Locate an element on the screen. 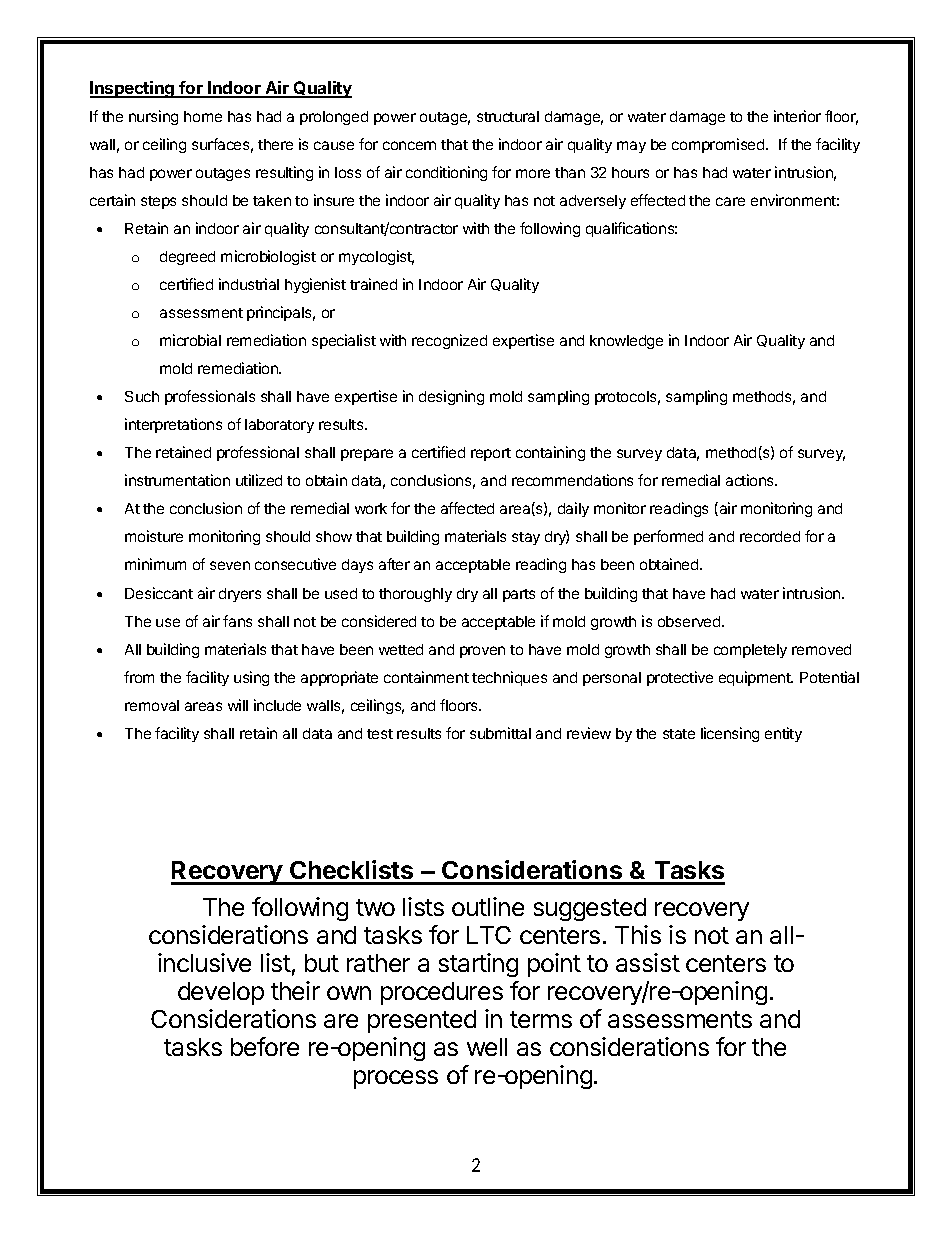  licensing is located at coordinates (730, 734).
